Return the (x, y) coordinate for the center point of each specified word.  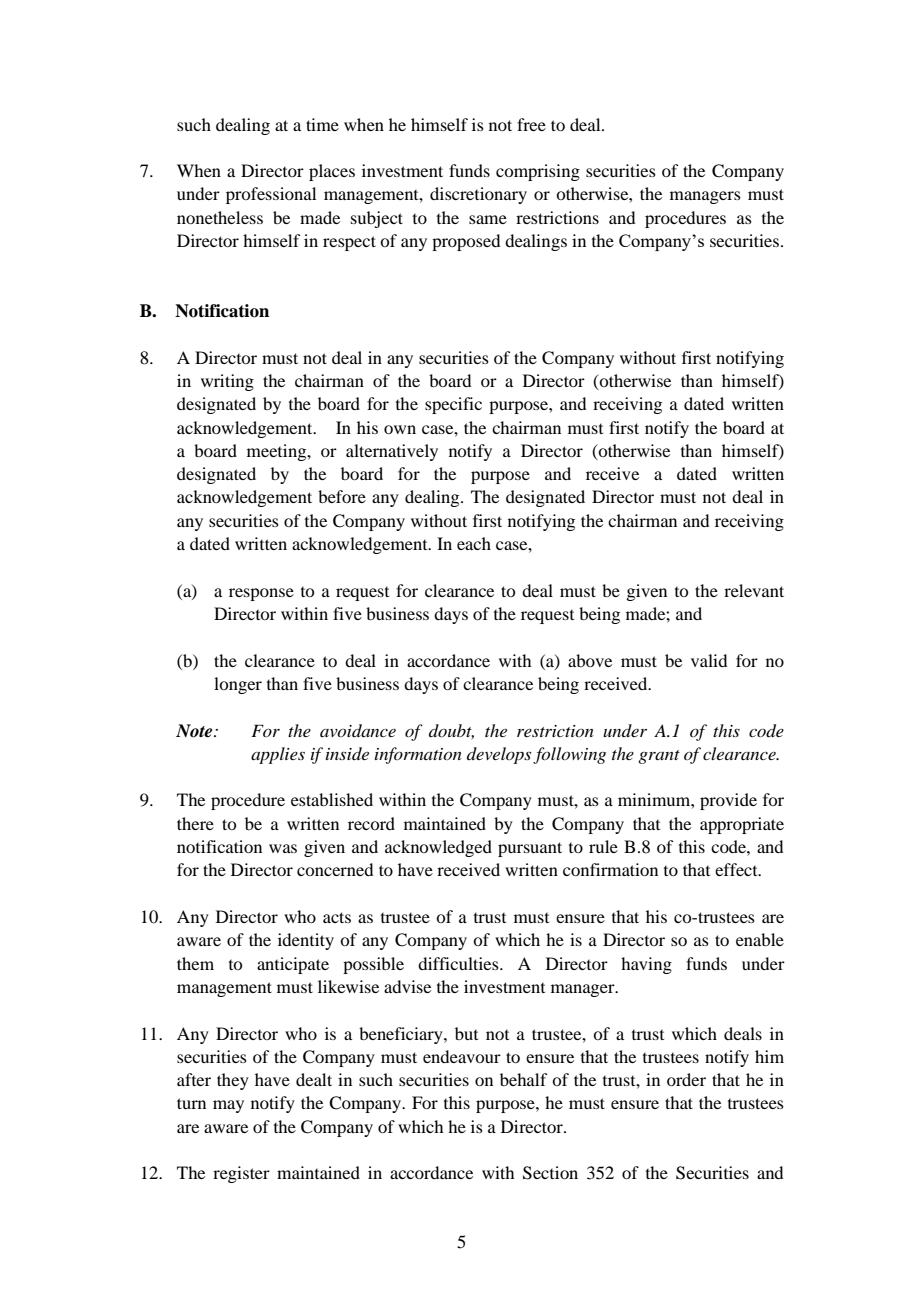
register (241, 1174)
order (686, 1079)
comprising (538, 172)
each (474, 543)
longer (238, 685)
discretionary (478, 195)
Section (550, 1173)
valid (709, 660)
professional (271, 195)
